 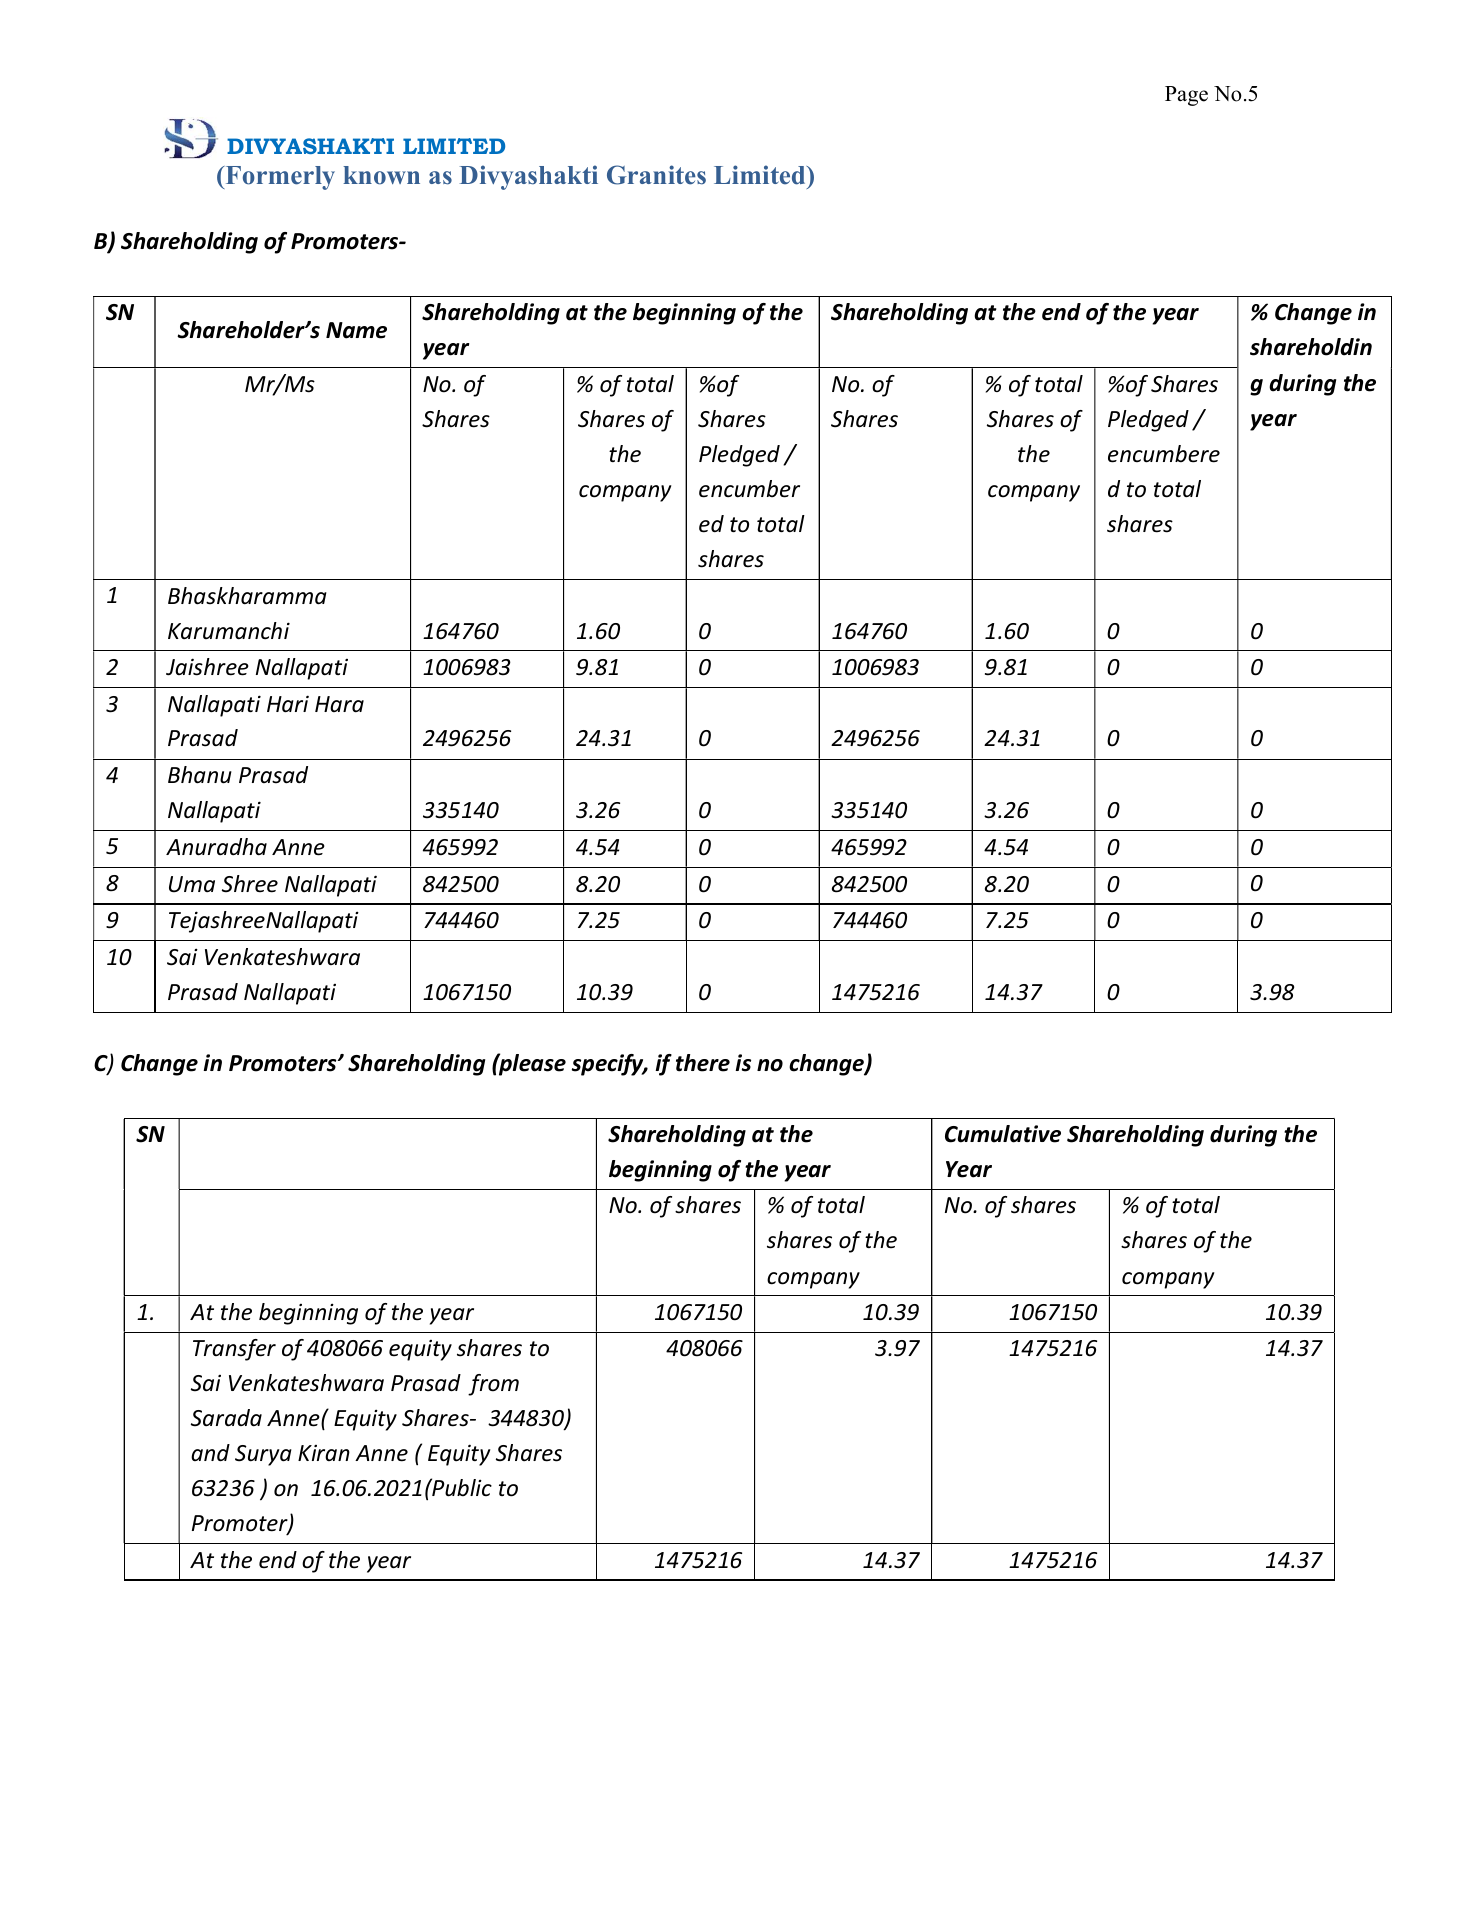 I want to click on Transfer, so click(x=234, y=1350).
